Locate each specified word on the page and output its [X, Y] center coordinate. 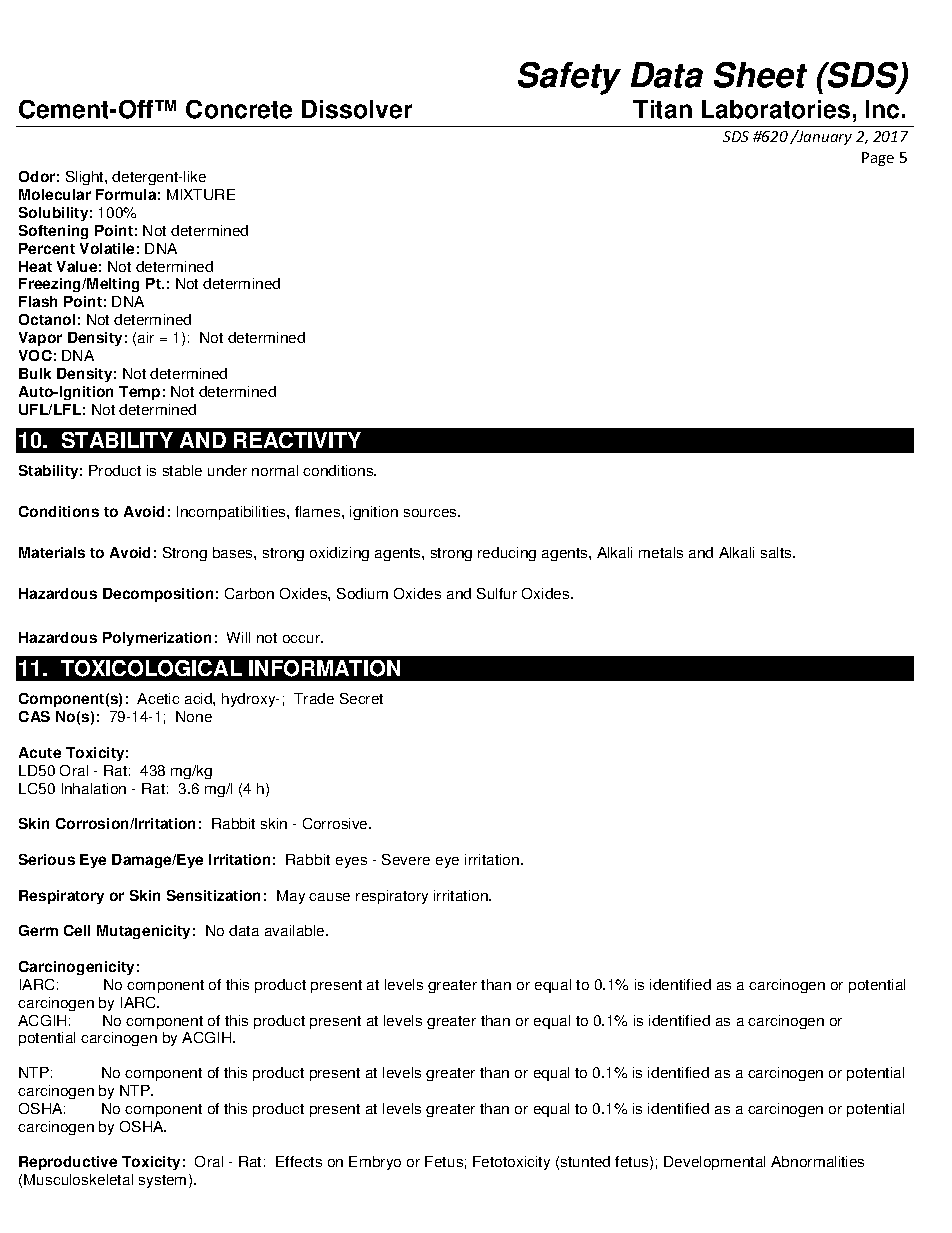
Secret [361, 698]
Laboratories [776, 109]
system [162, 1181]
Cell [77, 930]
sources [431, 513]
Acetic [158, 698]
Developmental [714, 1163]
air [146, 337]
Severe [406, 859]
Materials [52, 552]
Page [878, 159]
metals [661, 552]
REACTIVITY [297, 440]
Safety [569, 78]
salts [777, 552]
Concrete [239, 109]
